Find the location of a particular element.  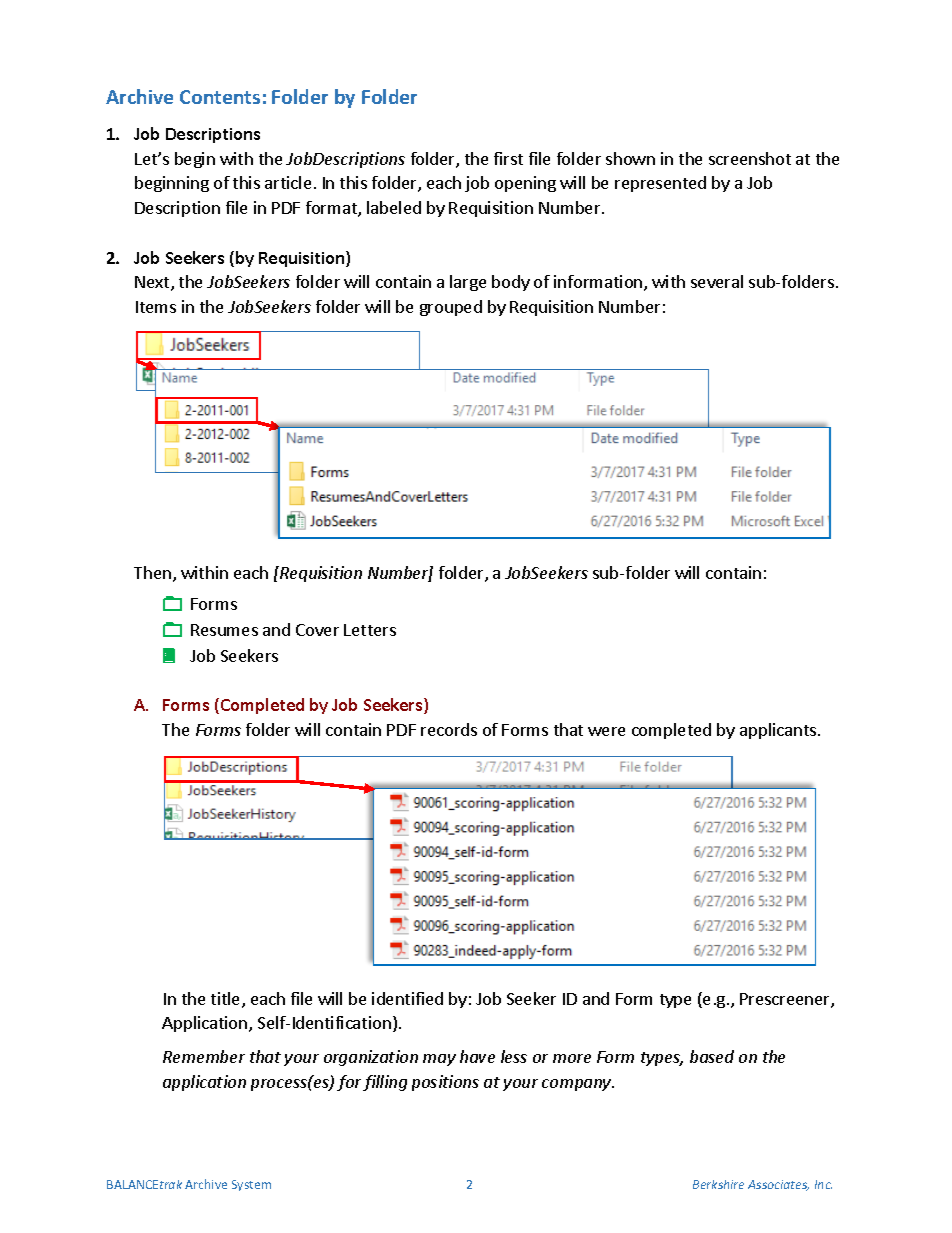

several is located at coordinates (717, 281).
